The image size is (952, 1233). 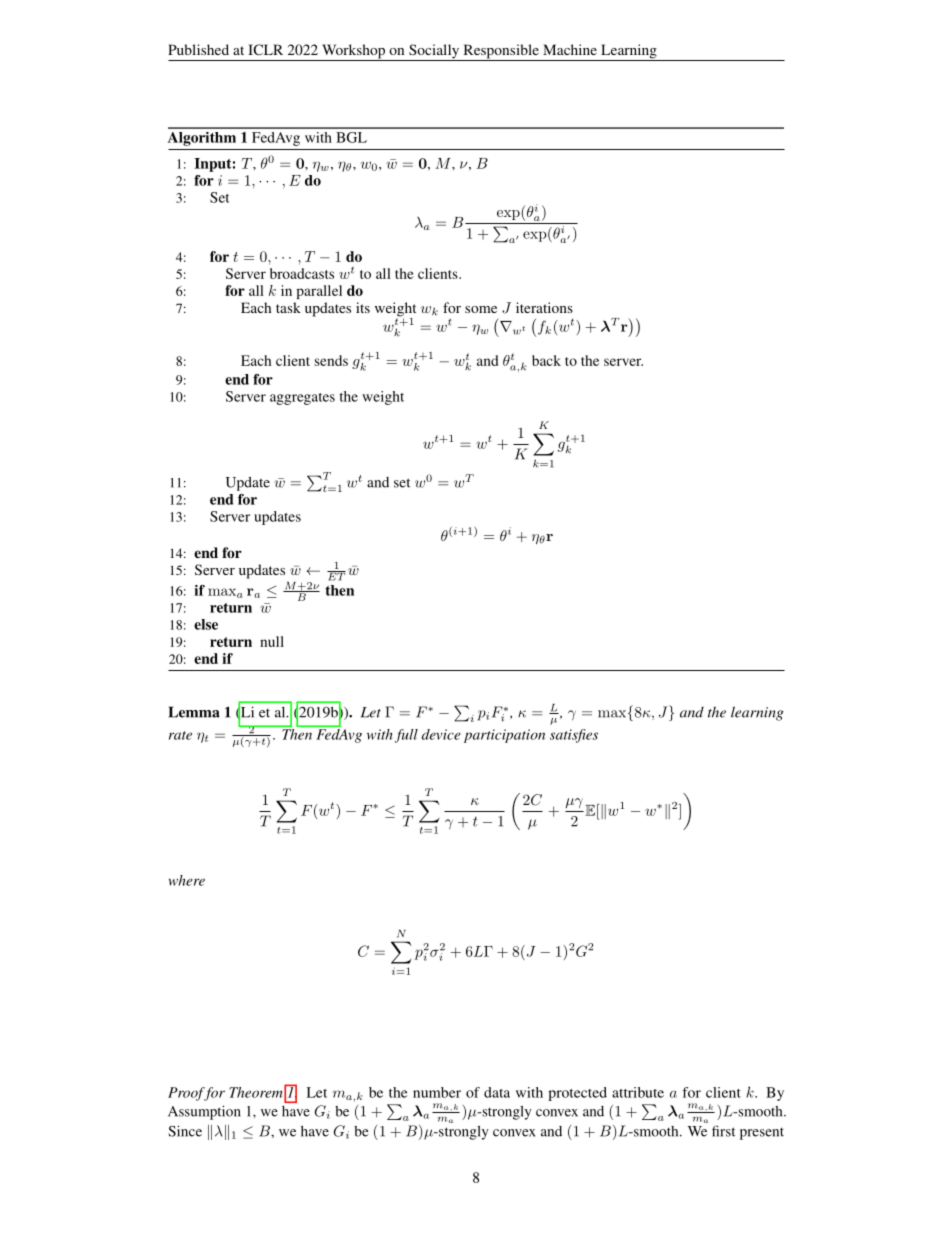 What do you see at coordinates (204, 1112) in the image?
I see `Assumption` at bounding box center [204, 1112].
